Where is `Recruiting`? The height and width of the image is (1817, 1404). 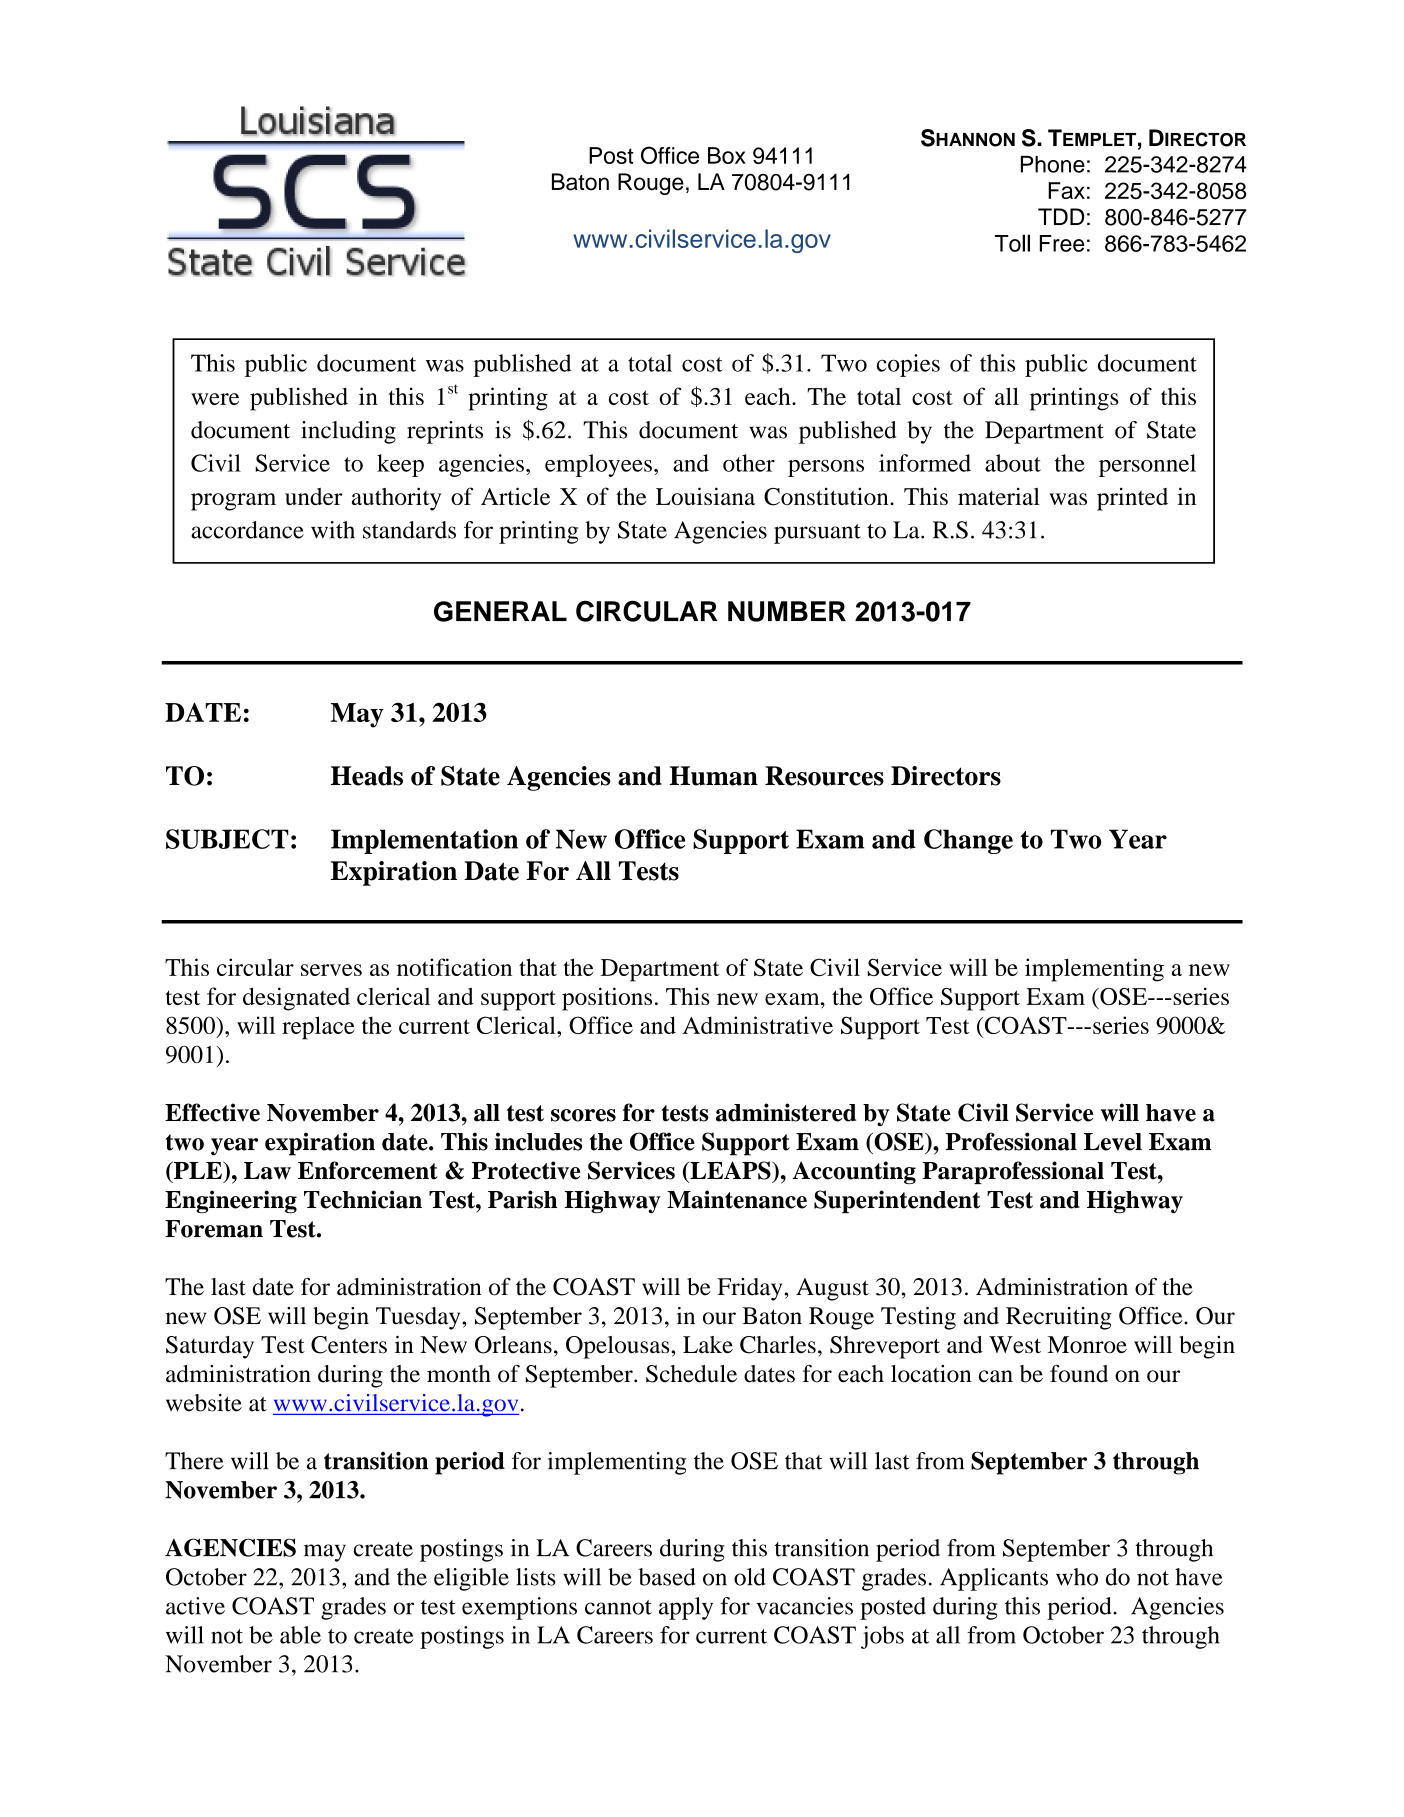
Recruiting is located at coordinates (1059, 1318).
